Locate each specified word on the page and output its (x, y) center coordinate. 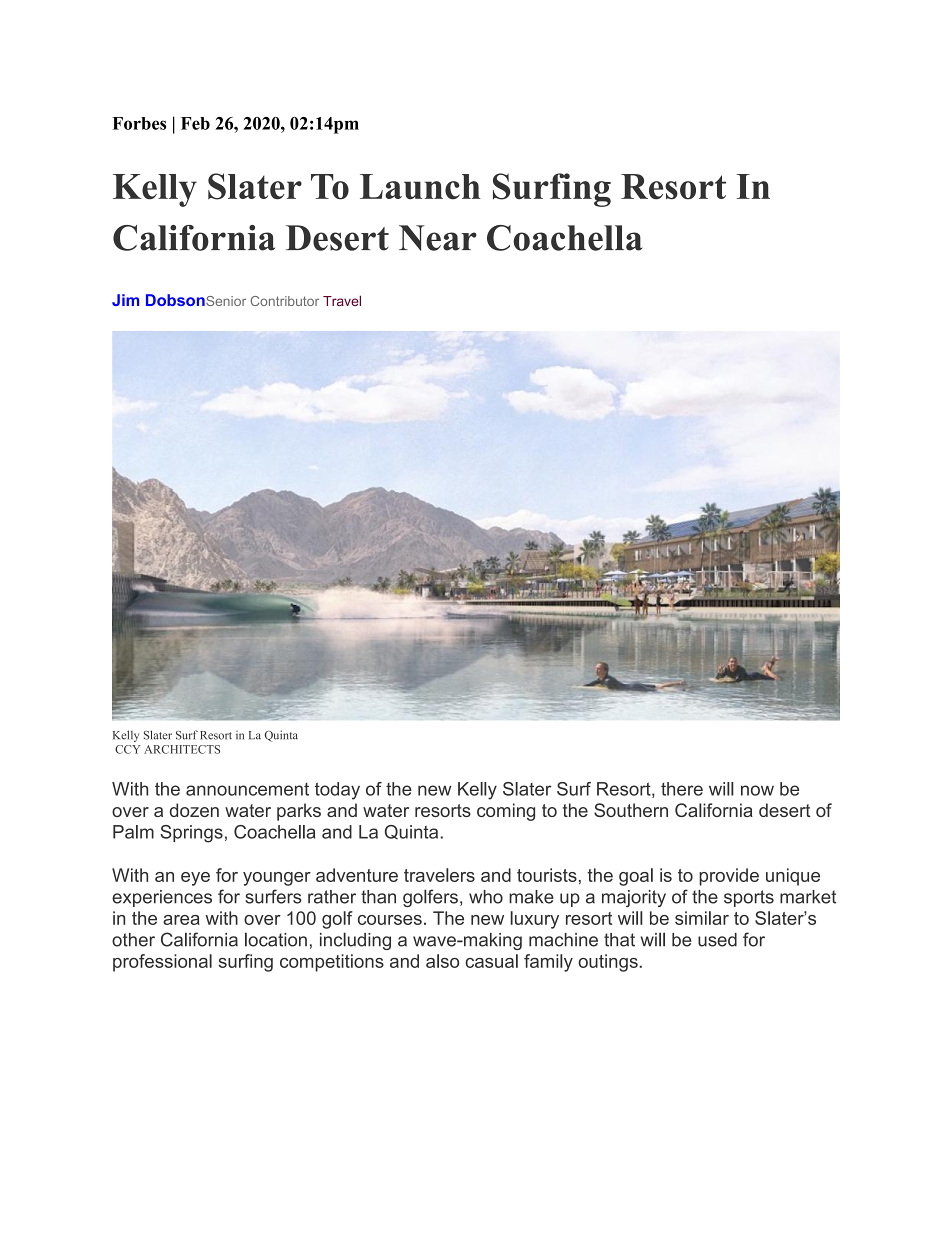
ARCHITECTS (182, 749)
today (337, 791)
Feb (195, 123)
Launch (420, 187)
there (682, 789)
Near (438, 238)
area (181, 920)
